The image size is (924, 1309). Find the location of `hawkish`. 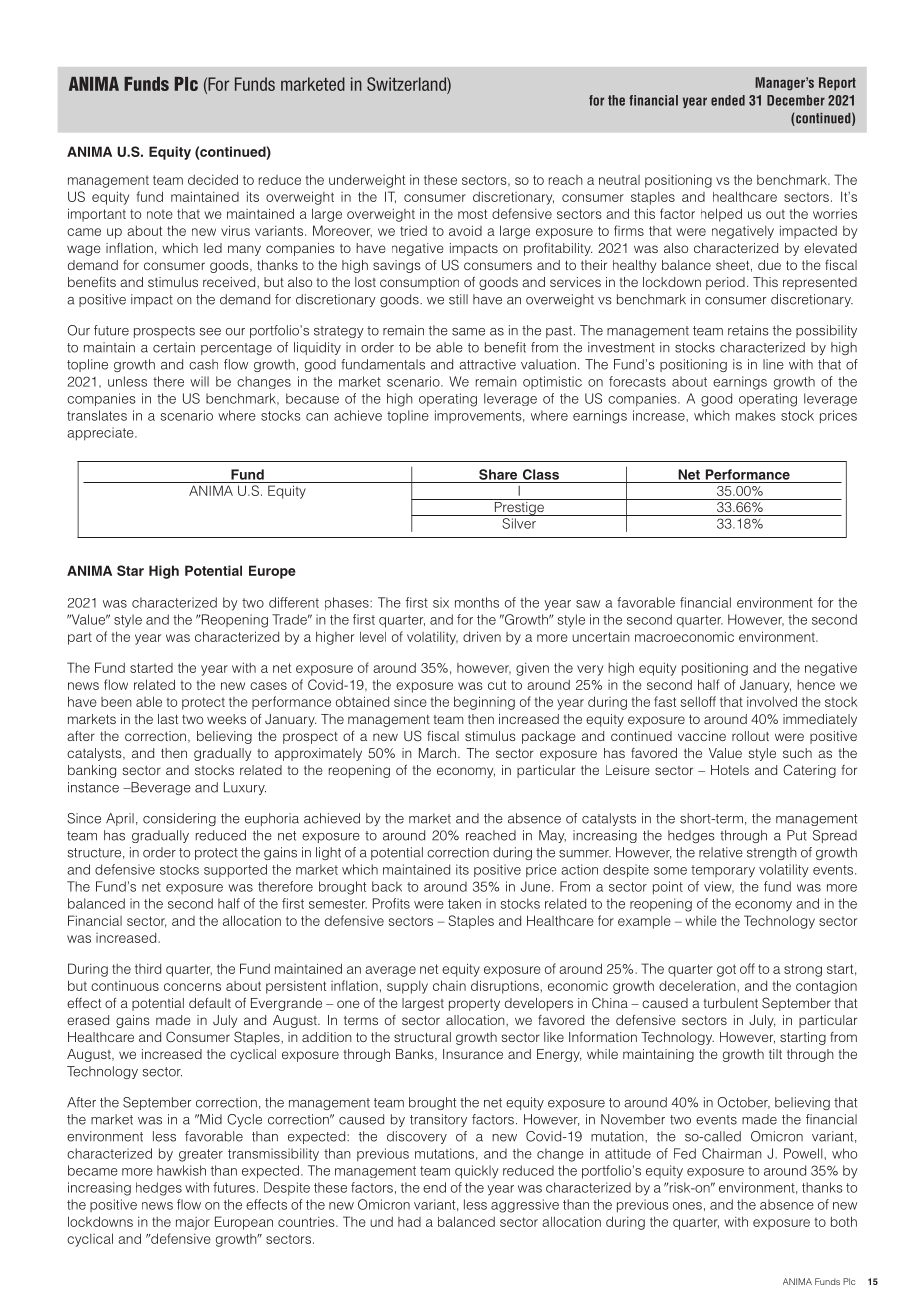

hawkish is located at coordinates (181, 1170).
